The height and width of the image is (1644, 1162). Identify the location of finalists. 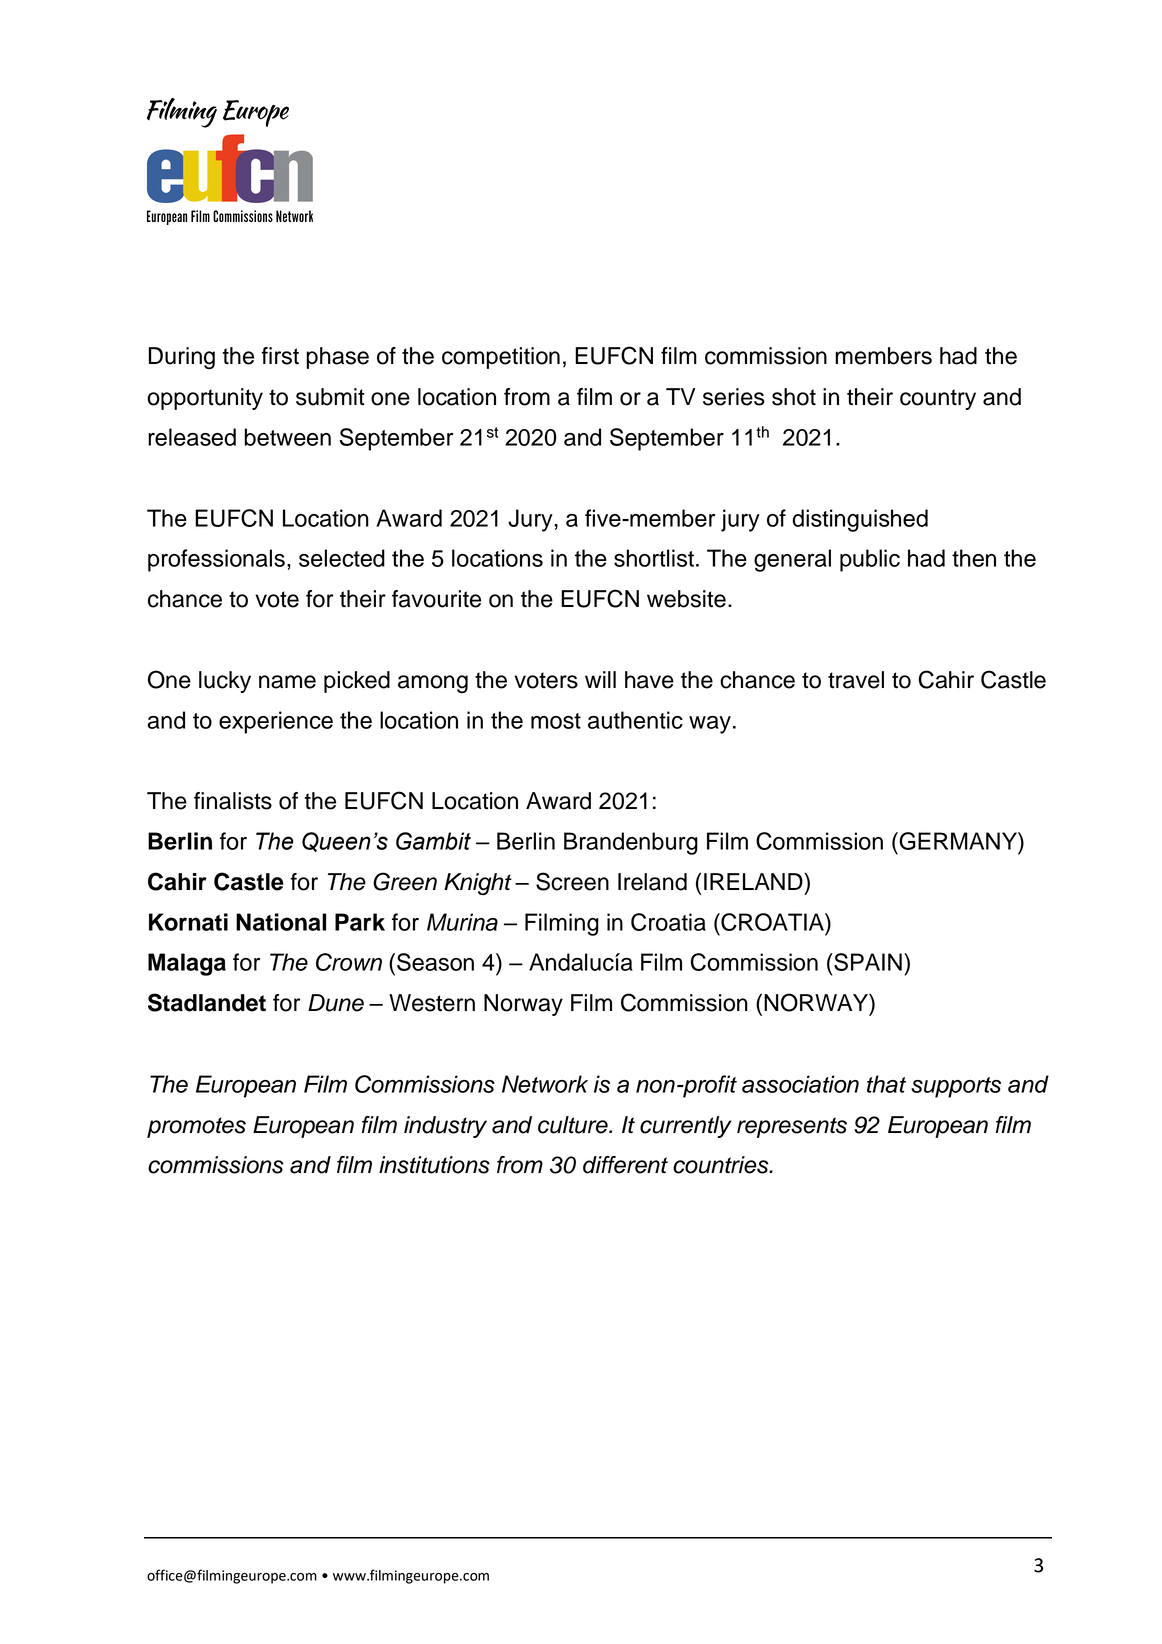
(233, 801).
